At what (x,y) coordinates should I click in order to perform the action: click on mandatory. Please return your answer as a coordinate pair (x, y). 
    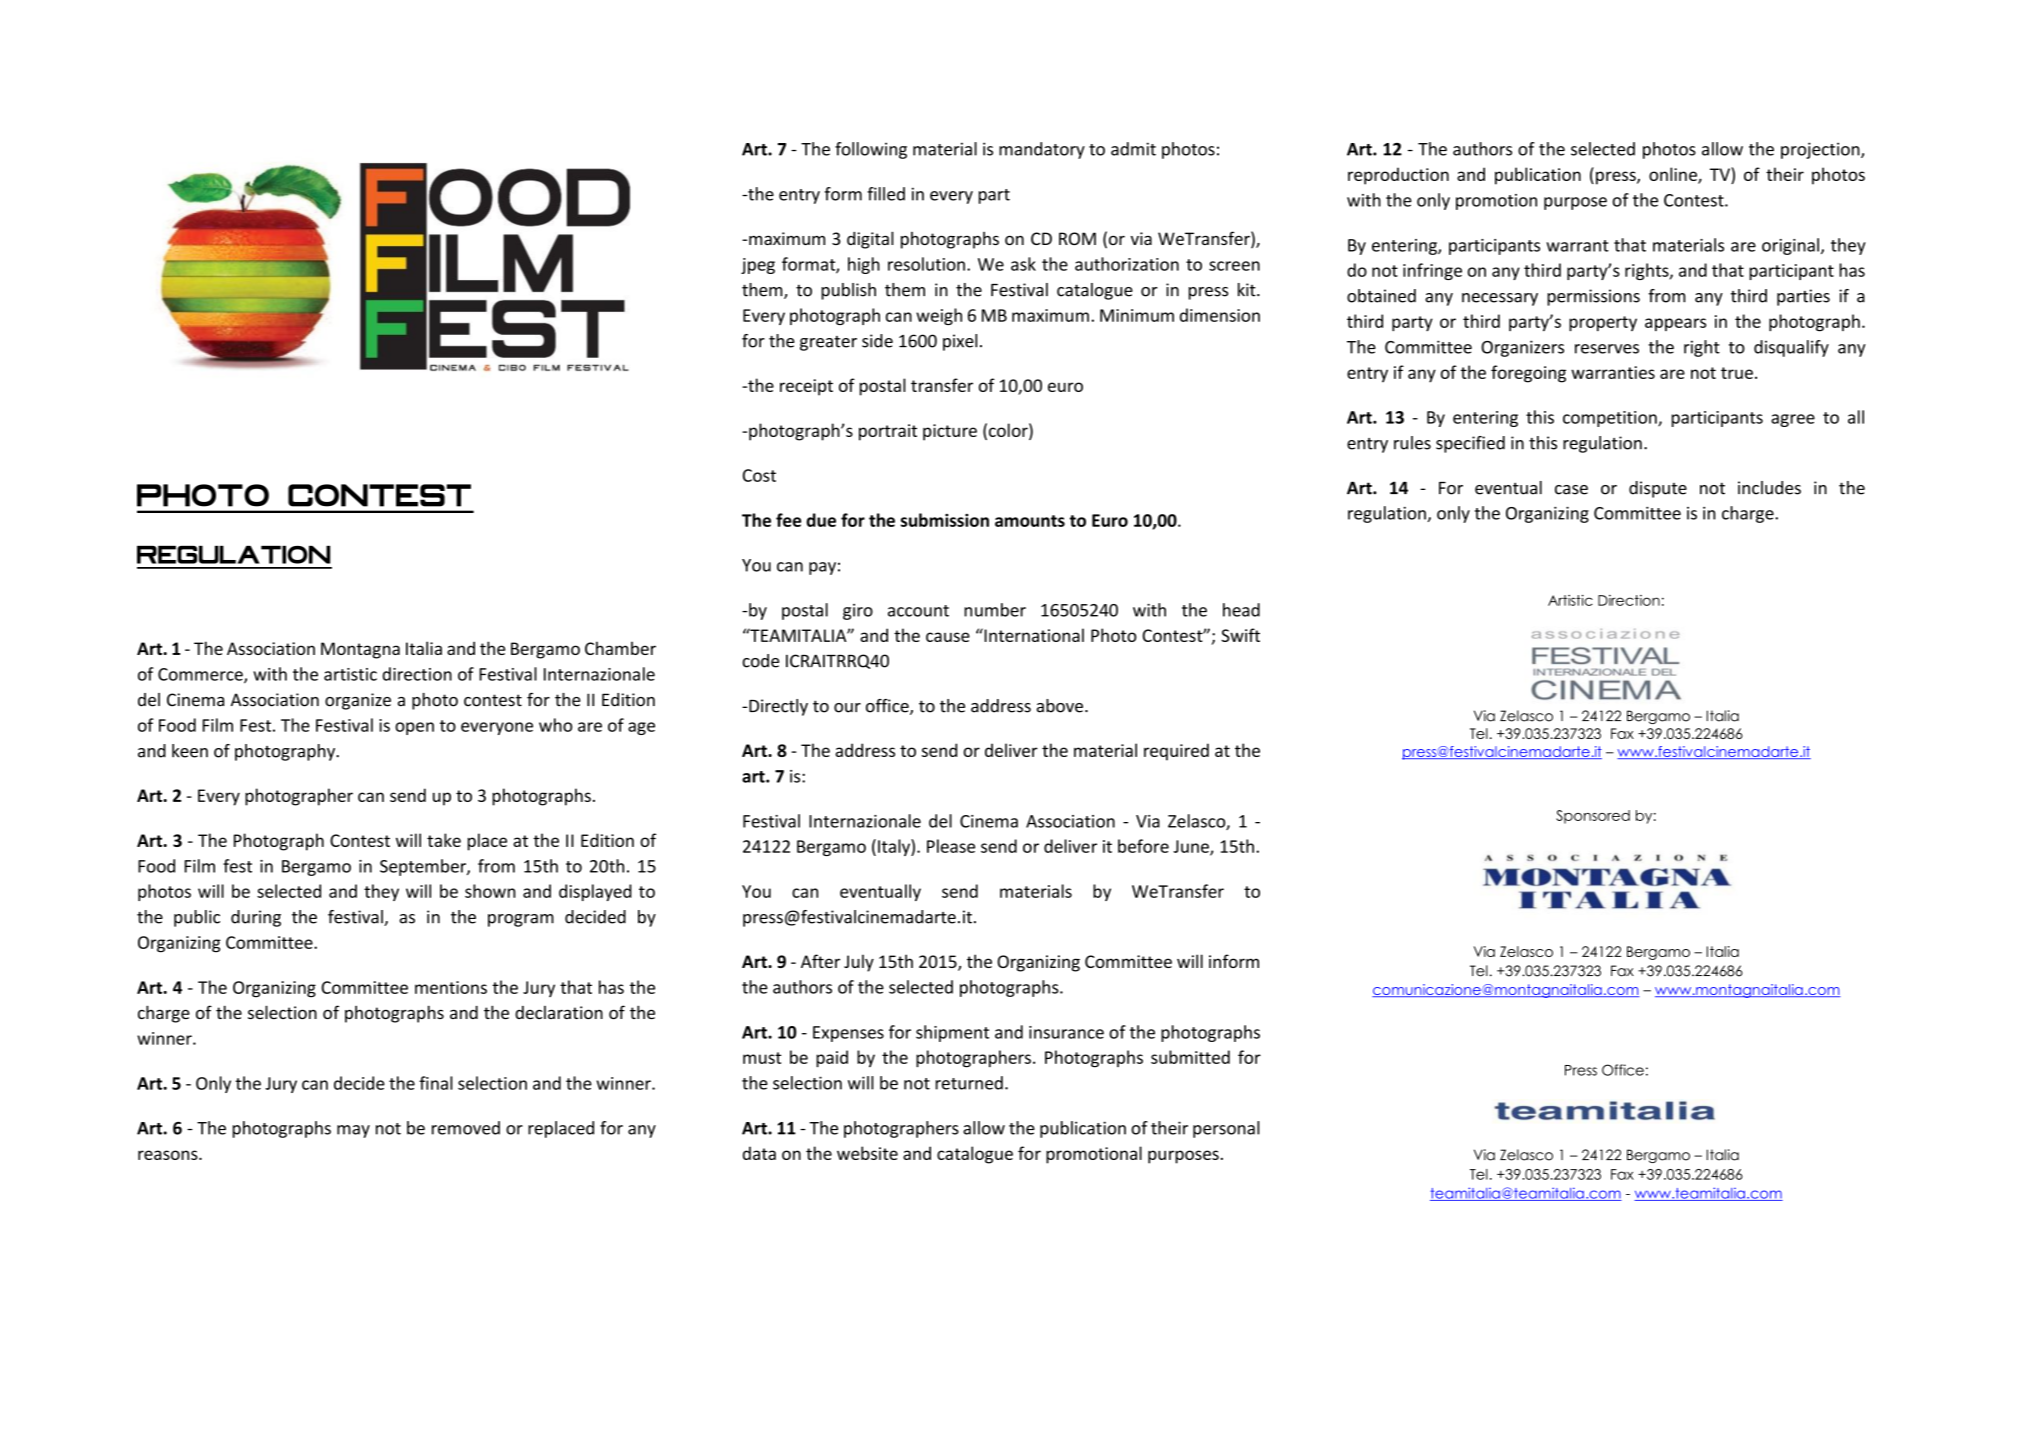
    Looking at the image, I should click on (1042, 150).
